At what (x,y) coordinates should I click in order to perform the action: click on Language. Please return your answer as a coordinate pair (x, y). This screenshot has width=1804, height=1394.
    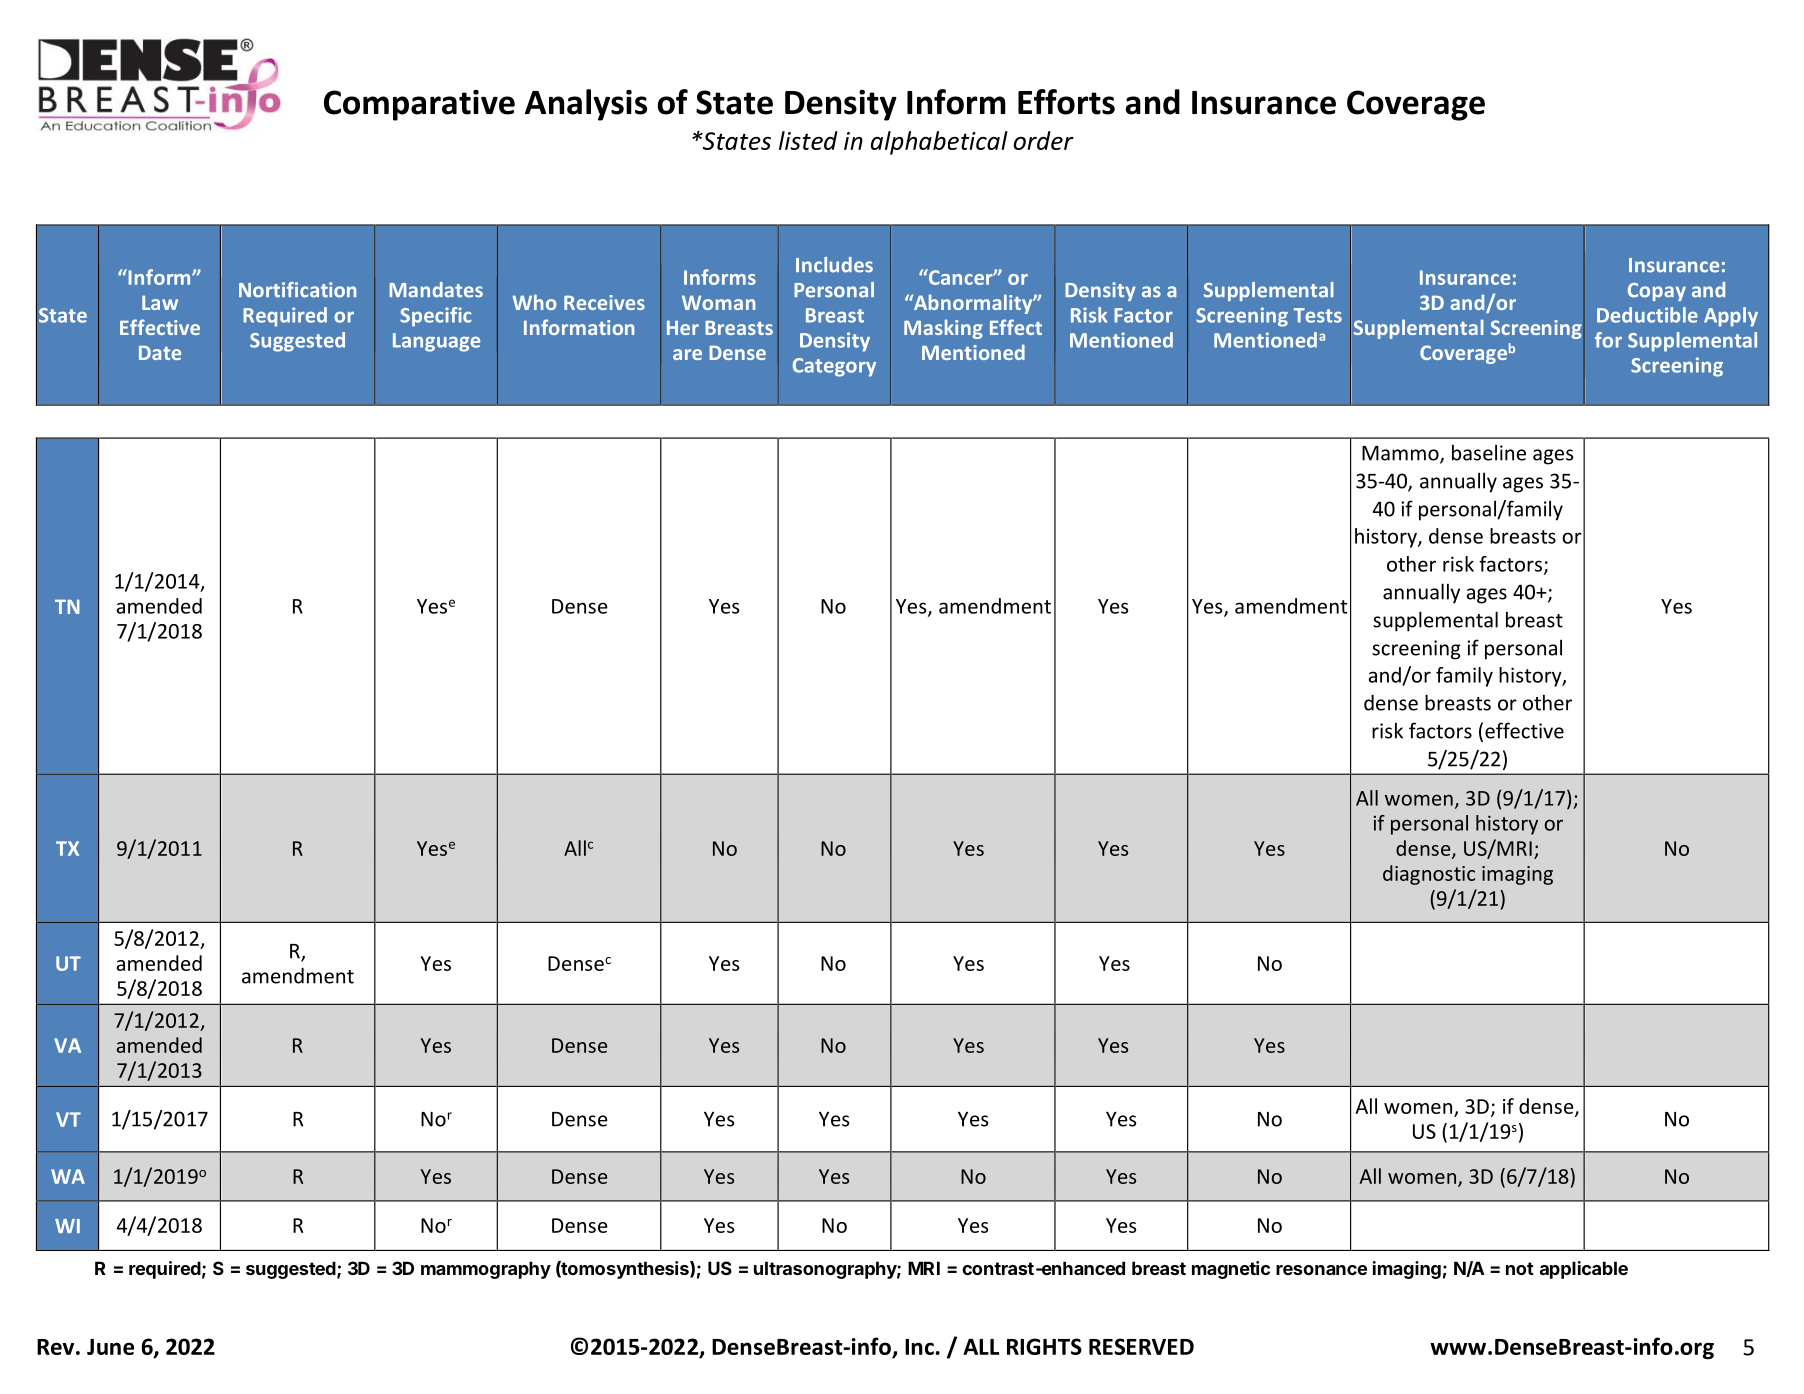
    Looking at the image, I should click on (436, 342).
